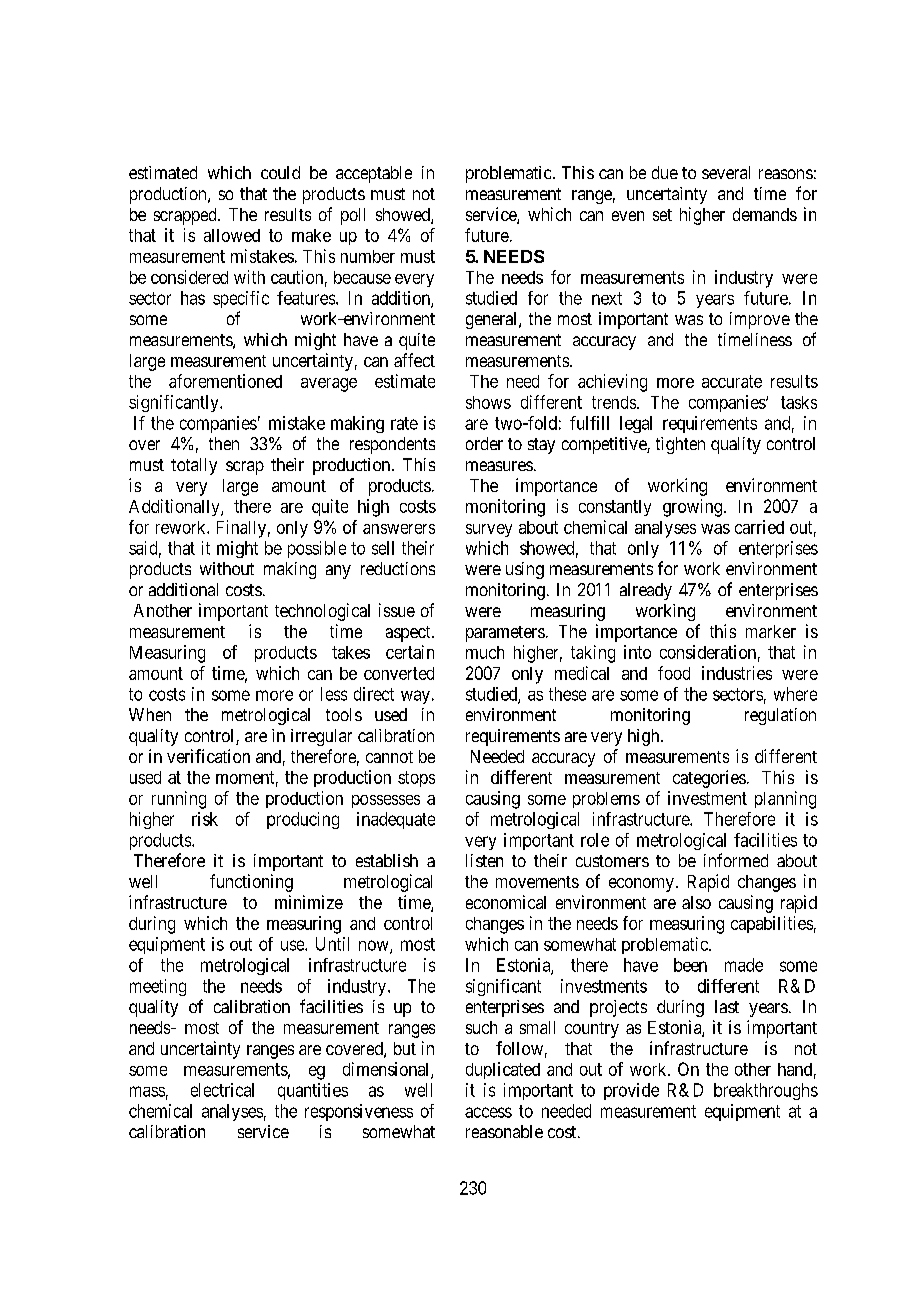 This page has width=924, height=1308. What do you see at coordinates (726, 172) in the page?
I see `several` at bounding box center [726, 172].
